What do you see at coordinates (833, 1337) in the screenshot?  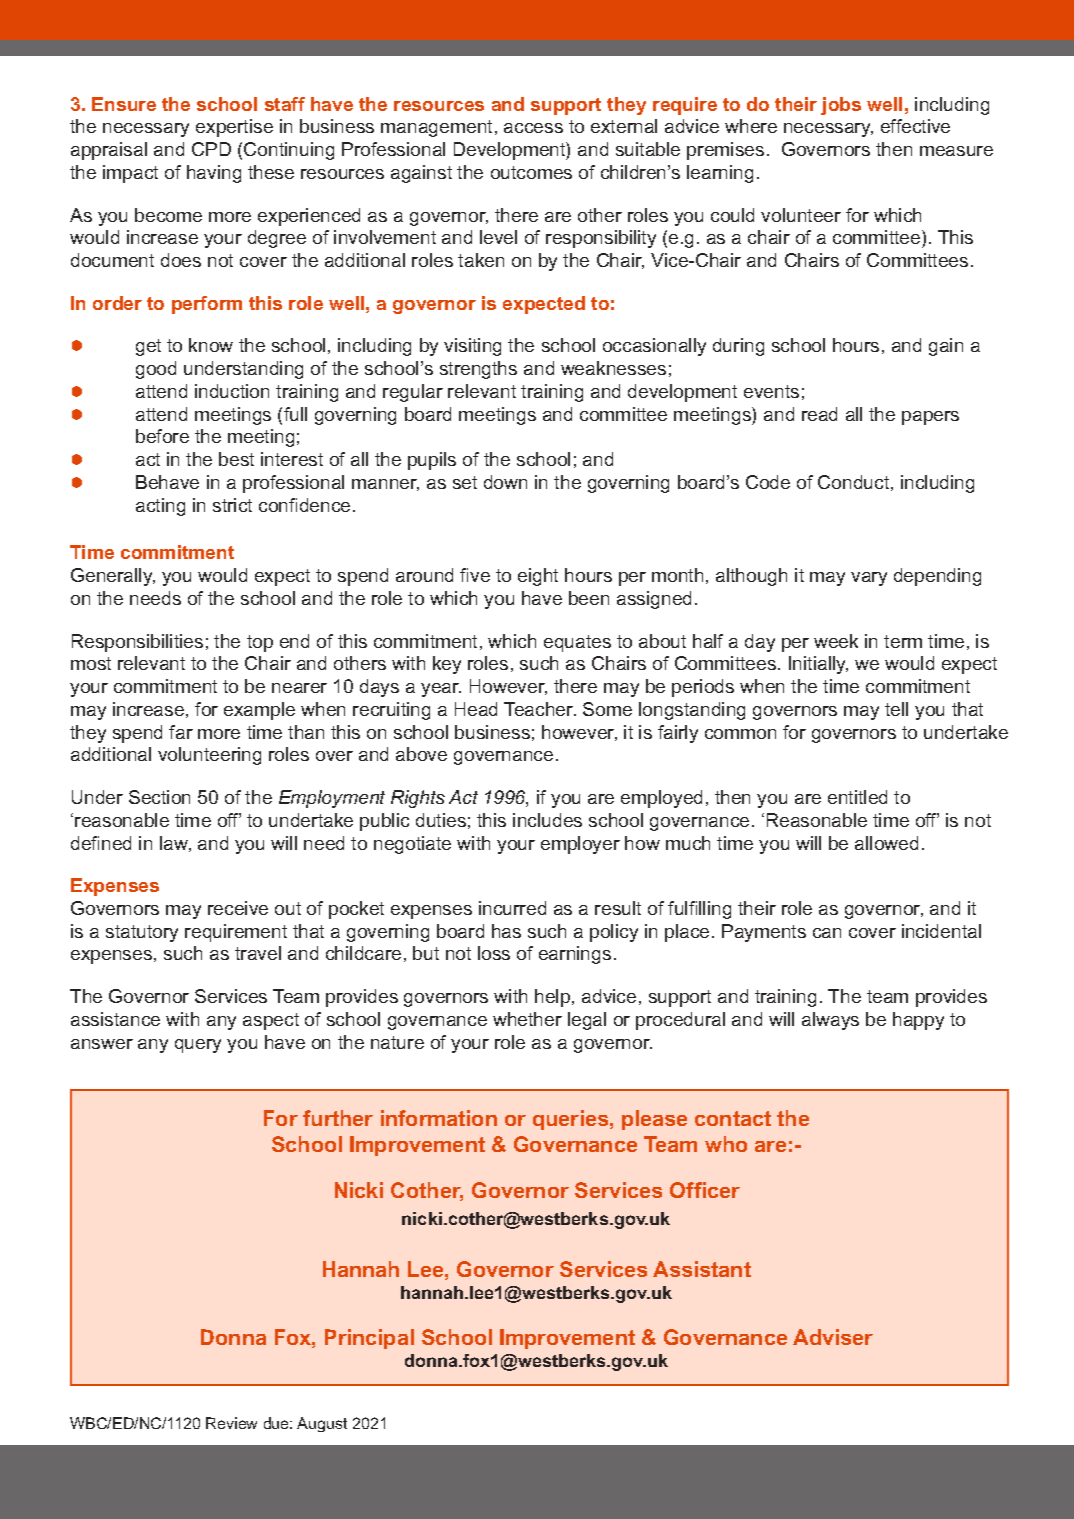 I see `Adviser` at bounding box center [833, 1337].
